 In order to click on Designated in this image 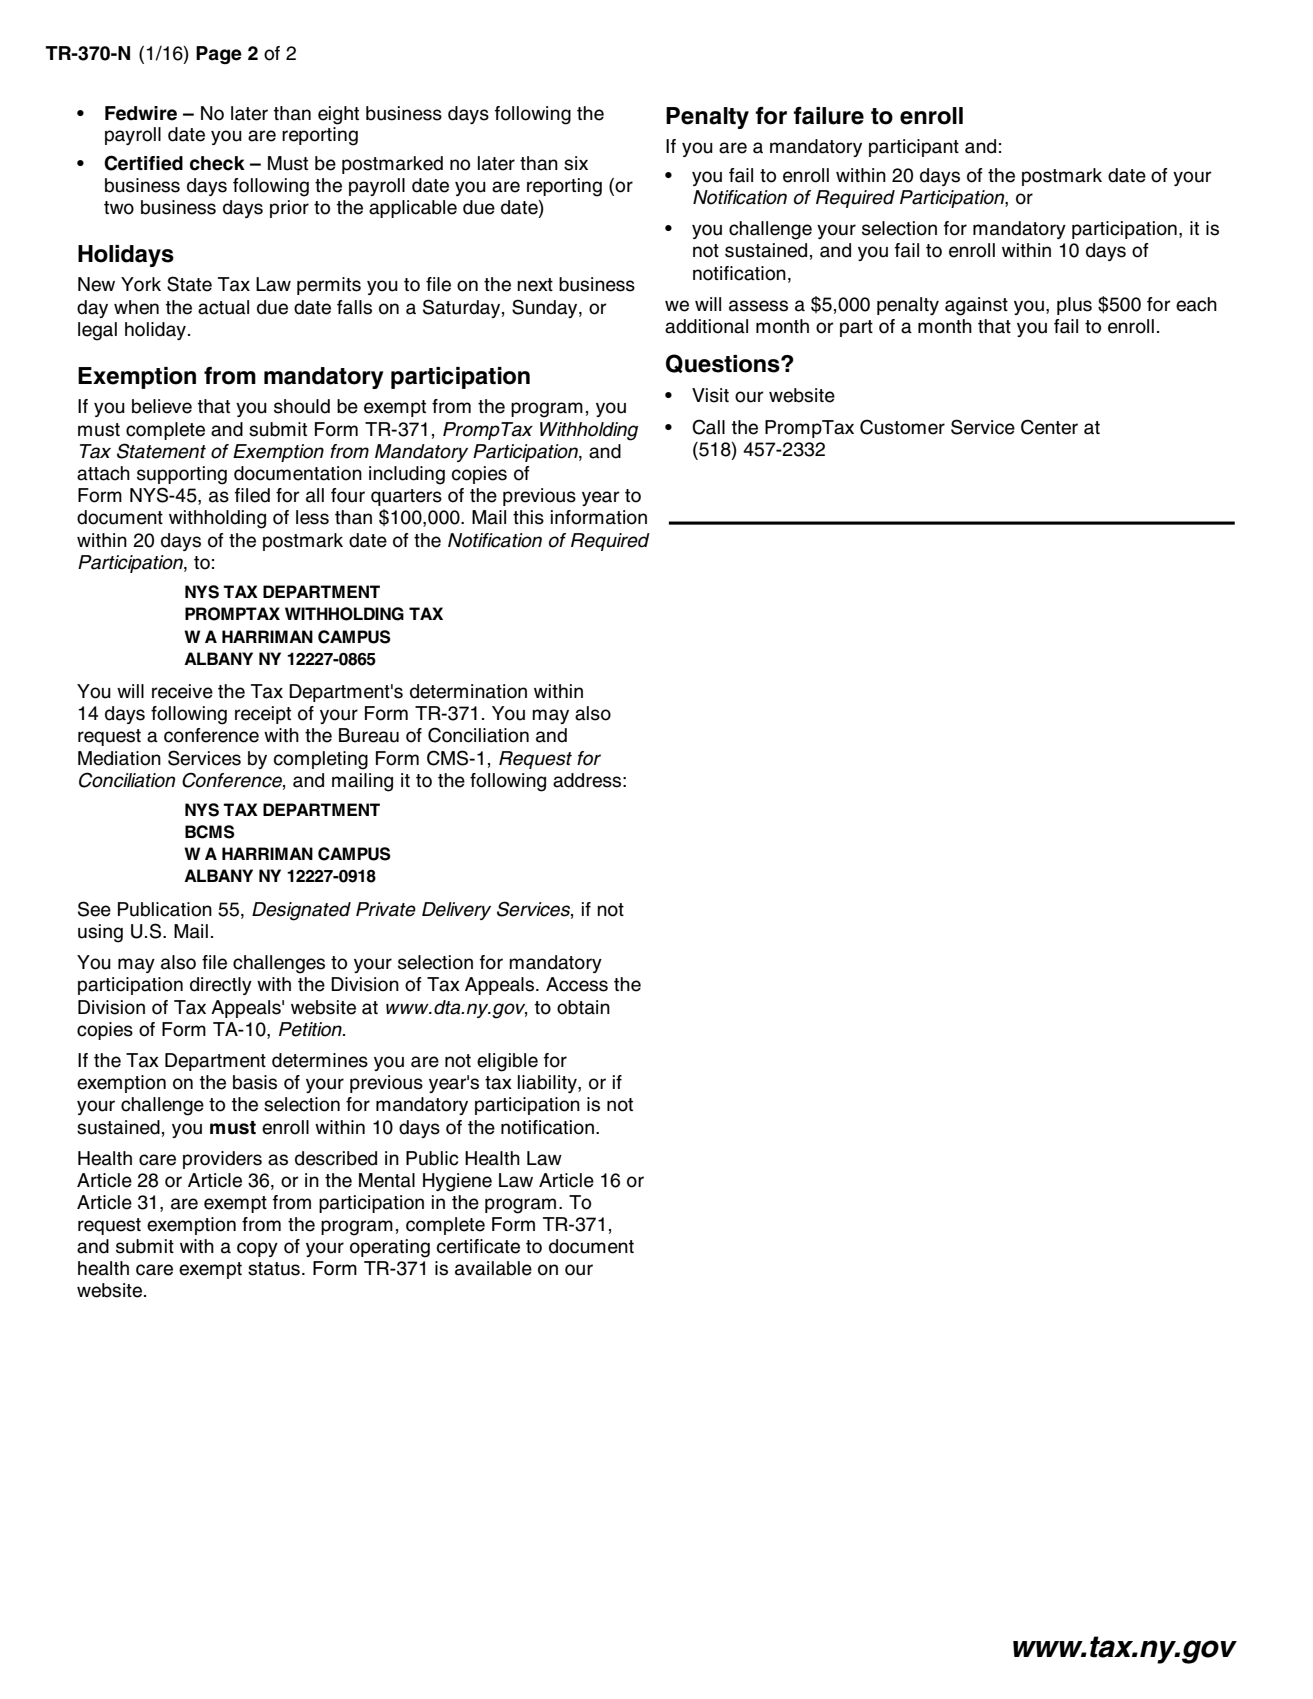, I will do `click(301, 911)`.
